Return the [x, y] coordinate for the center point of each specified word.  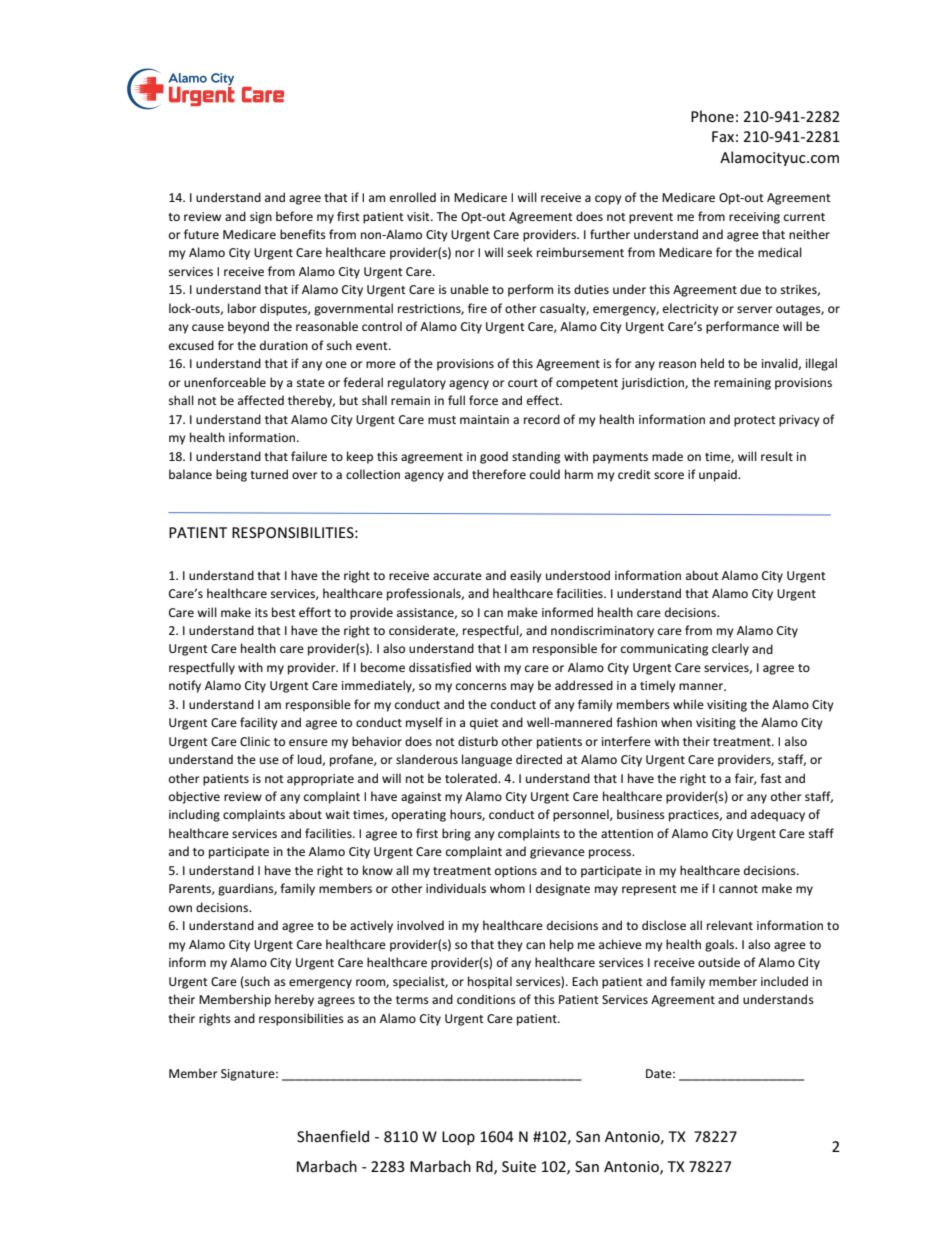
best [284, 612]
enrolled [413, 197]
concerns [481, 686]
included [784, 981]
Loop [458, 1138]
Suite [519, 1166]
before [294, 216]
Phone [712, 116]
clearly [730, 649]
